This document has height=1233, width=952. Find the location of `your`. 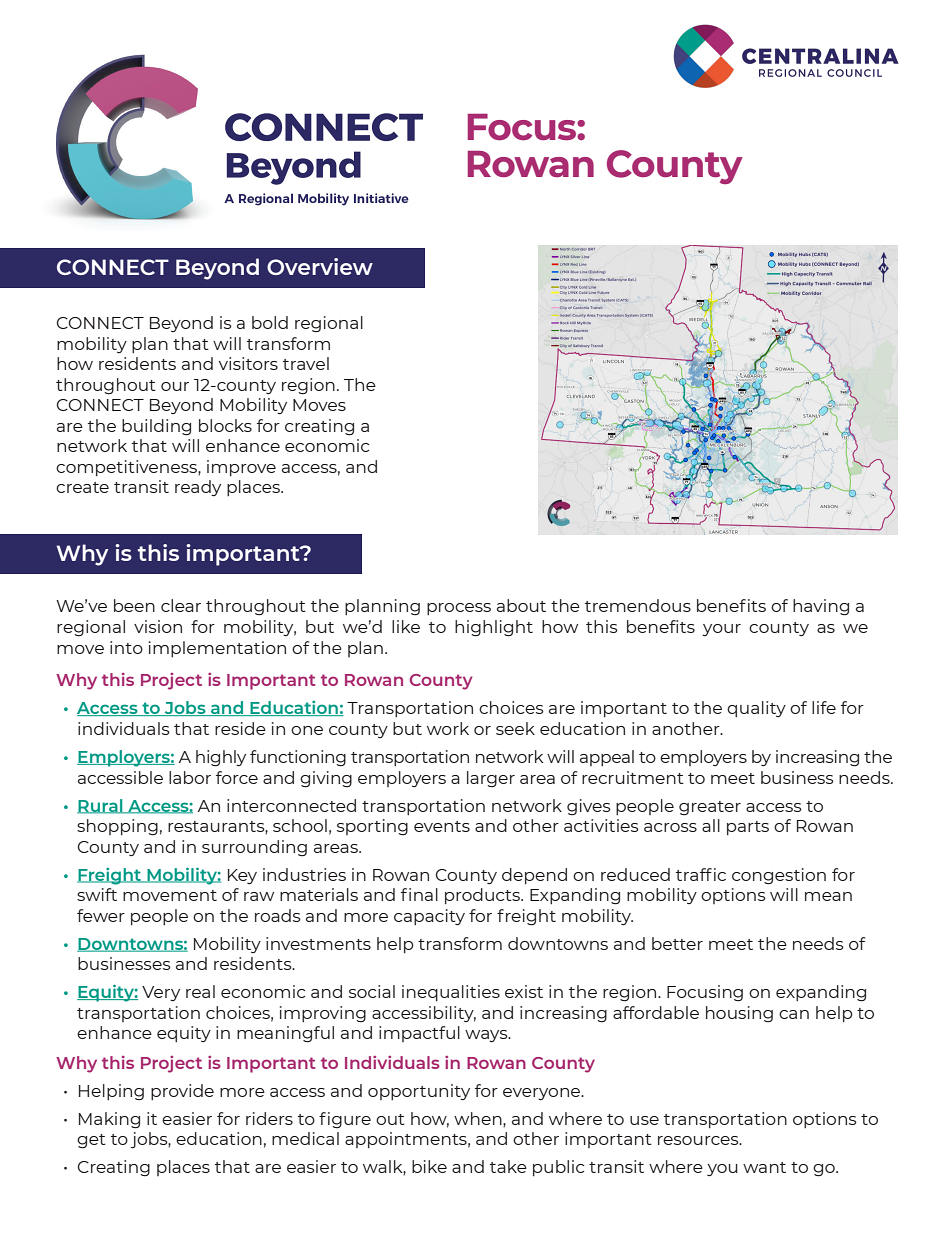

your is located at coordinates (721, 630).
